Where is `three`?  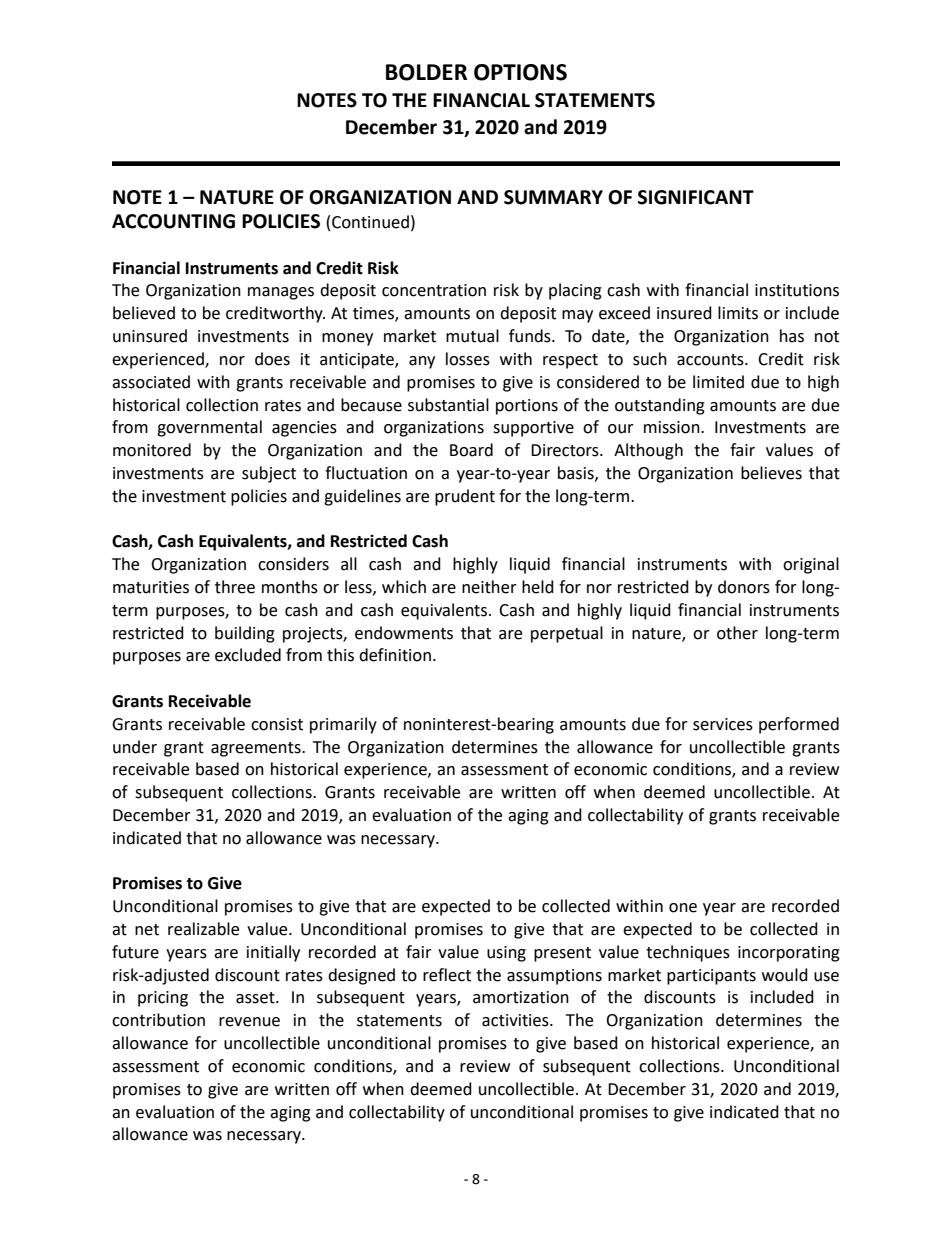 three is located at coordinates (235, 587).
